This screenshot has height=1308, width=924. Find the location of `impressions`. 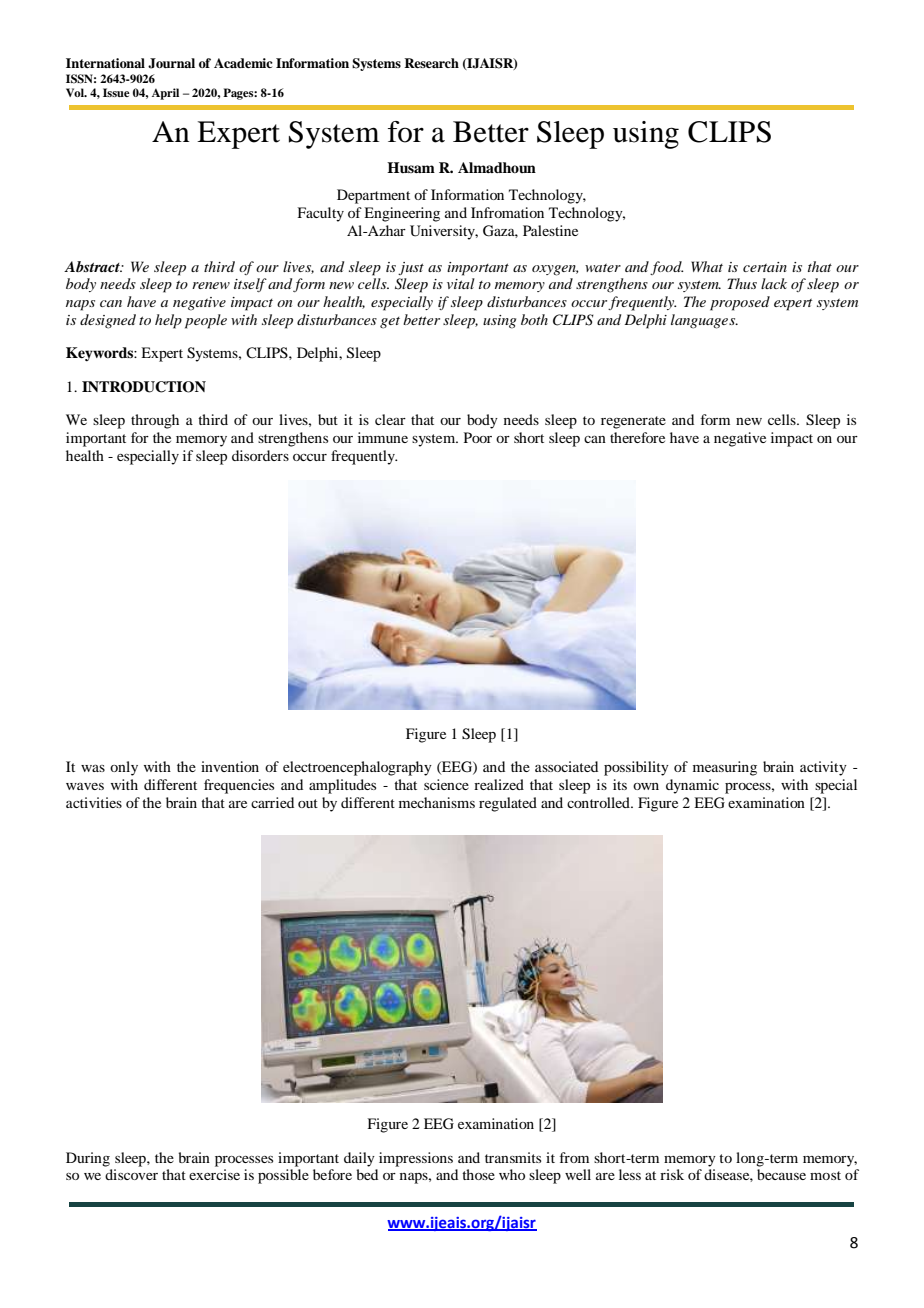

impressions is located at coordinates (416, 1159).
